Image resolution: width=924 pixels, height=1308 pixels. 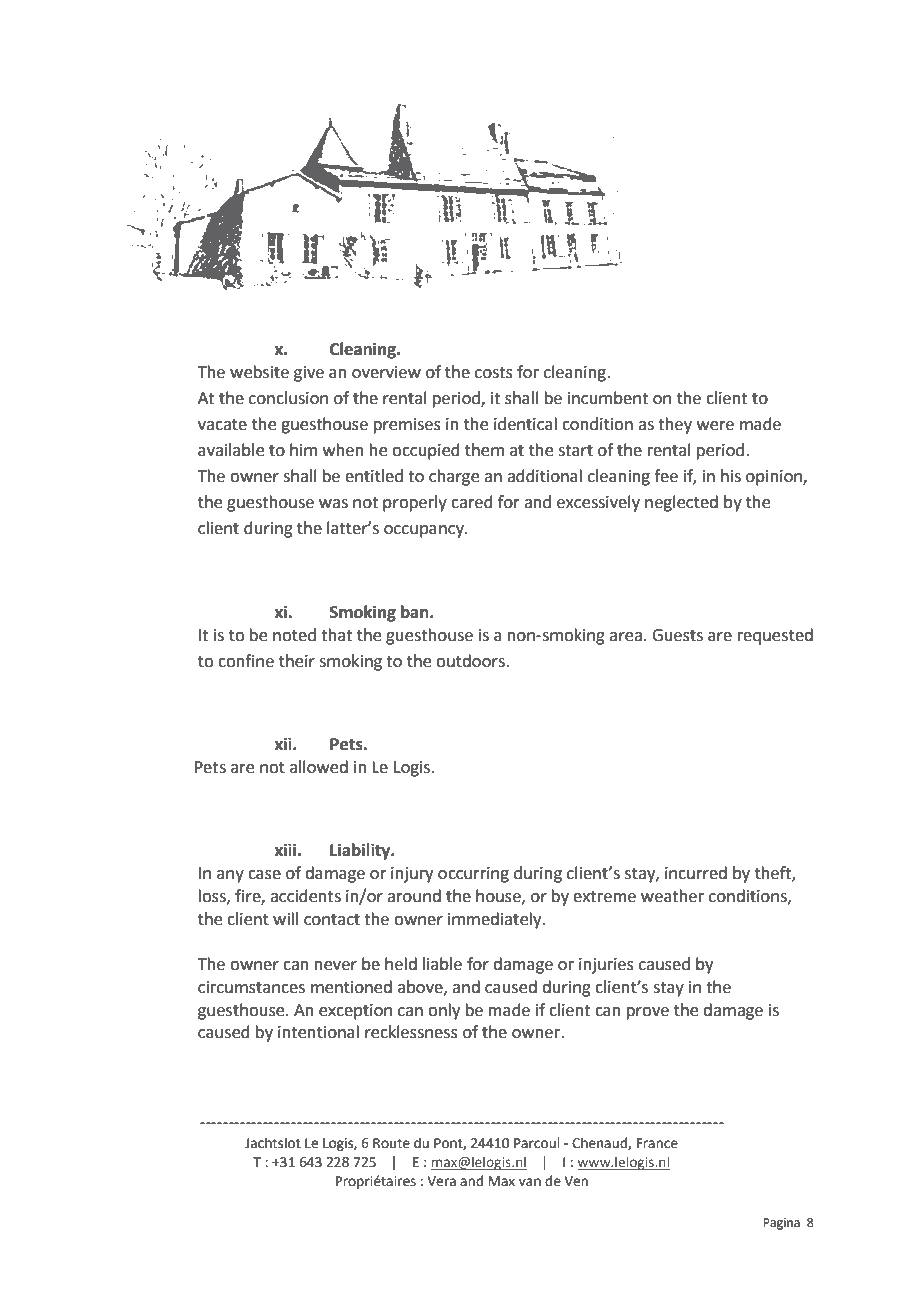 What do you see at coordinates (391, 1143) in the image?
I see `Route` at bounding box center [391, 1143].
